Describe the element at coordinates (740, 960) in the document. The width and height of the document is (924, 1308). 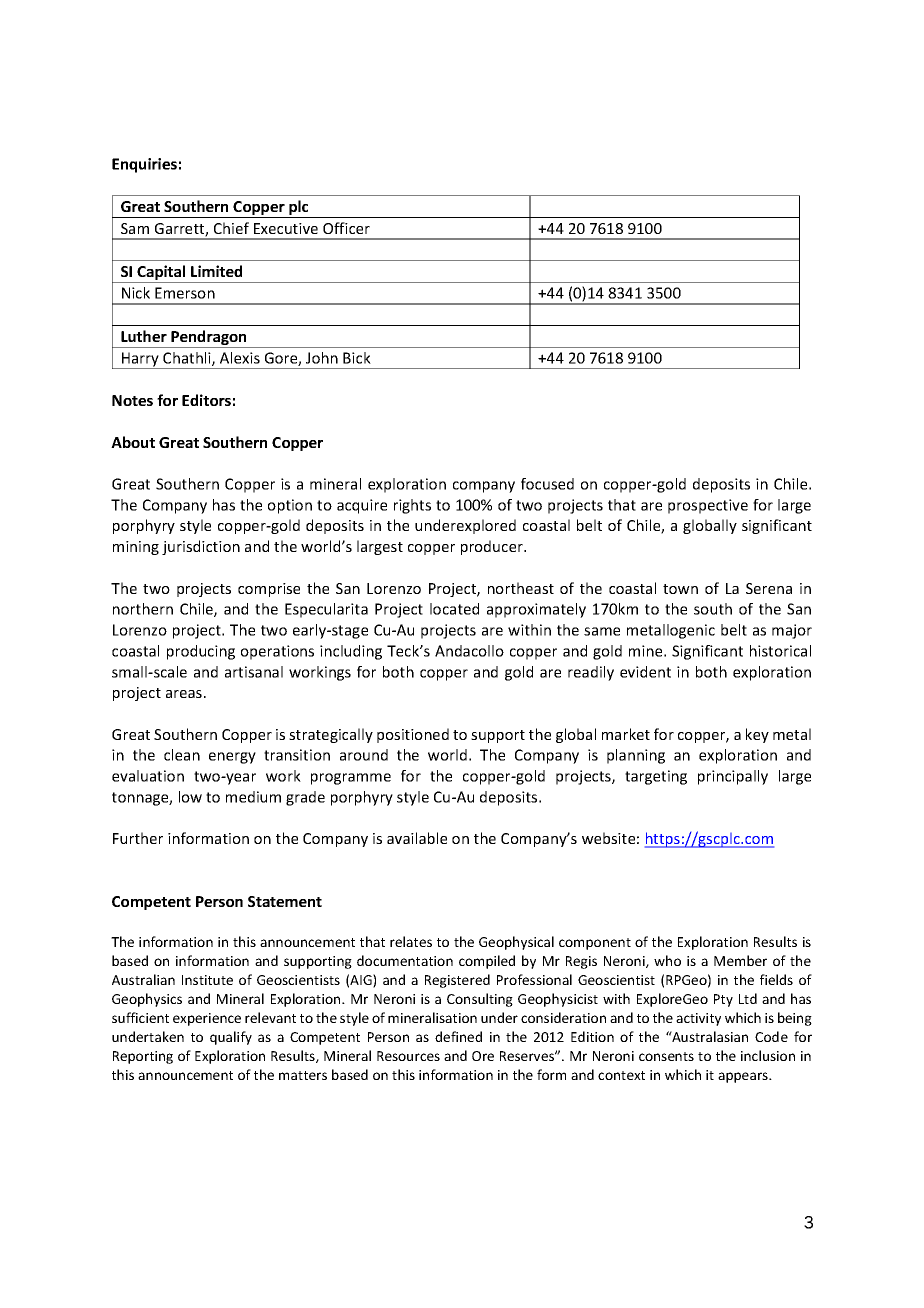
I see `Member` at that location.
